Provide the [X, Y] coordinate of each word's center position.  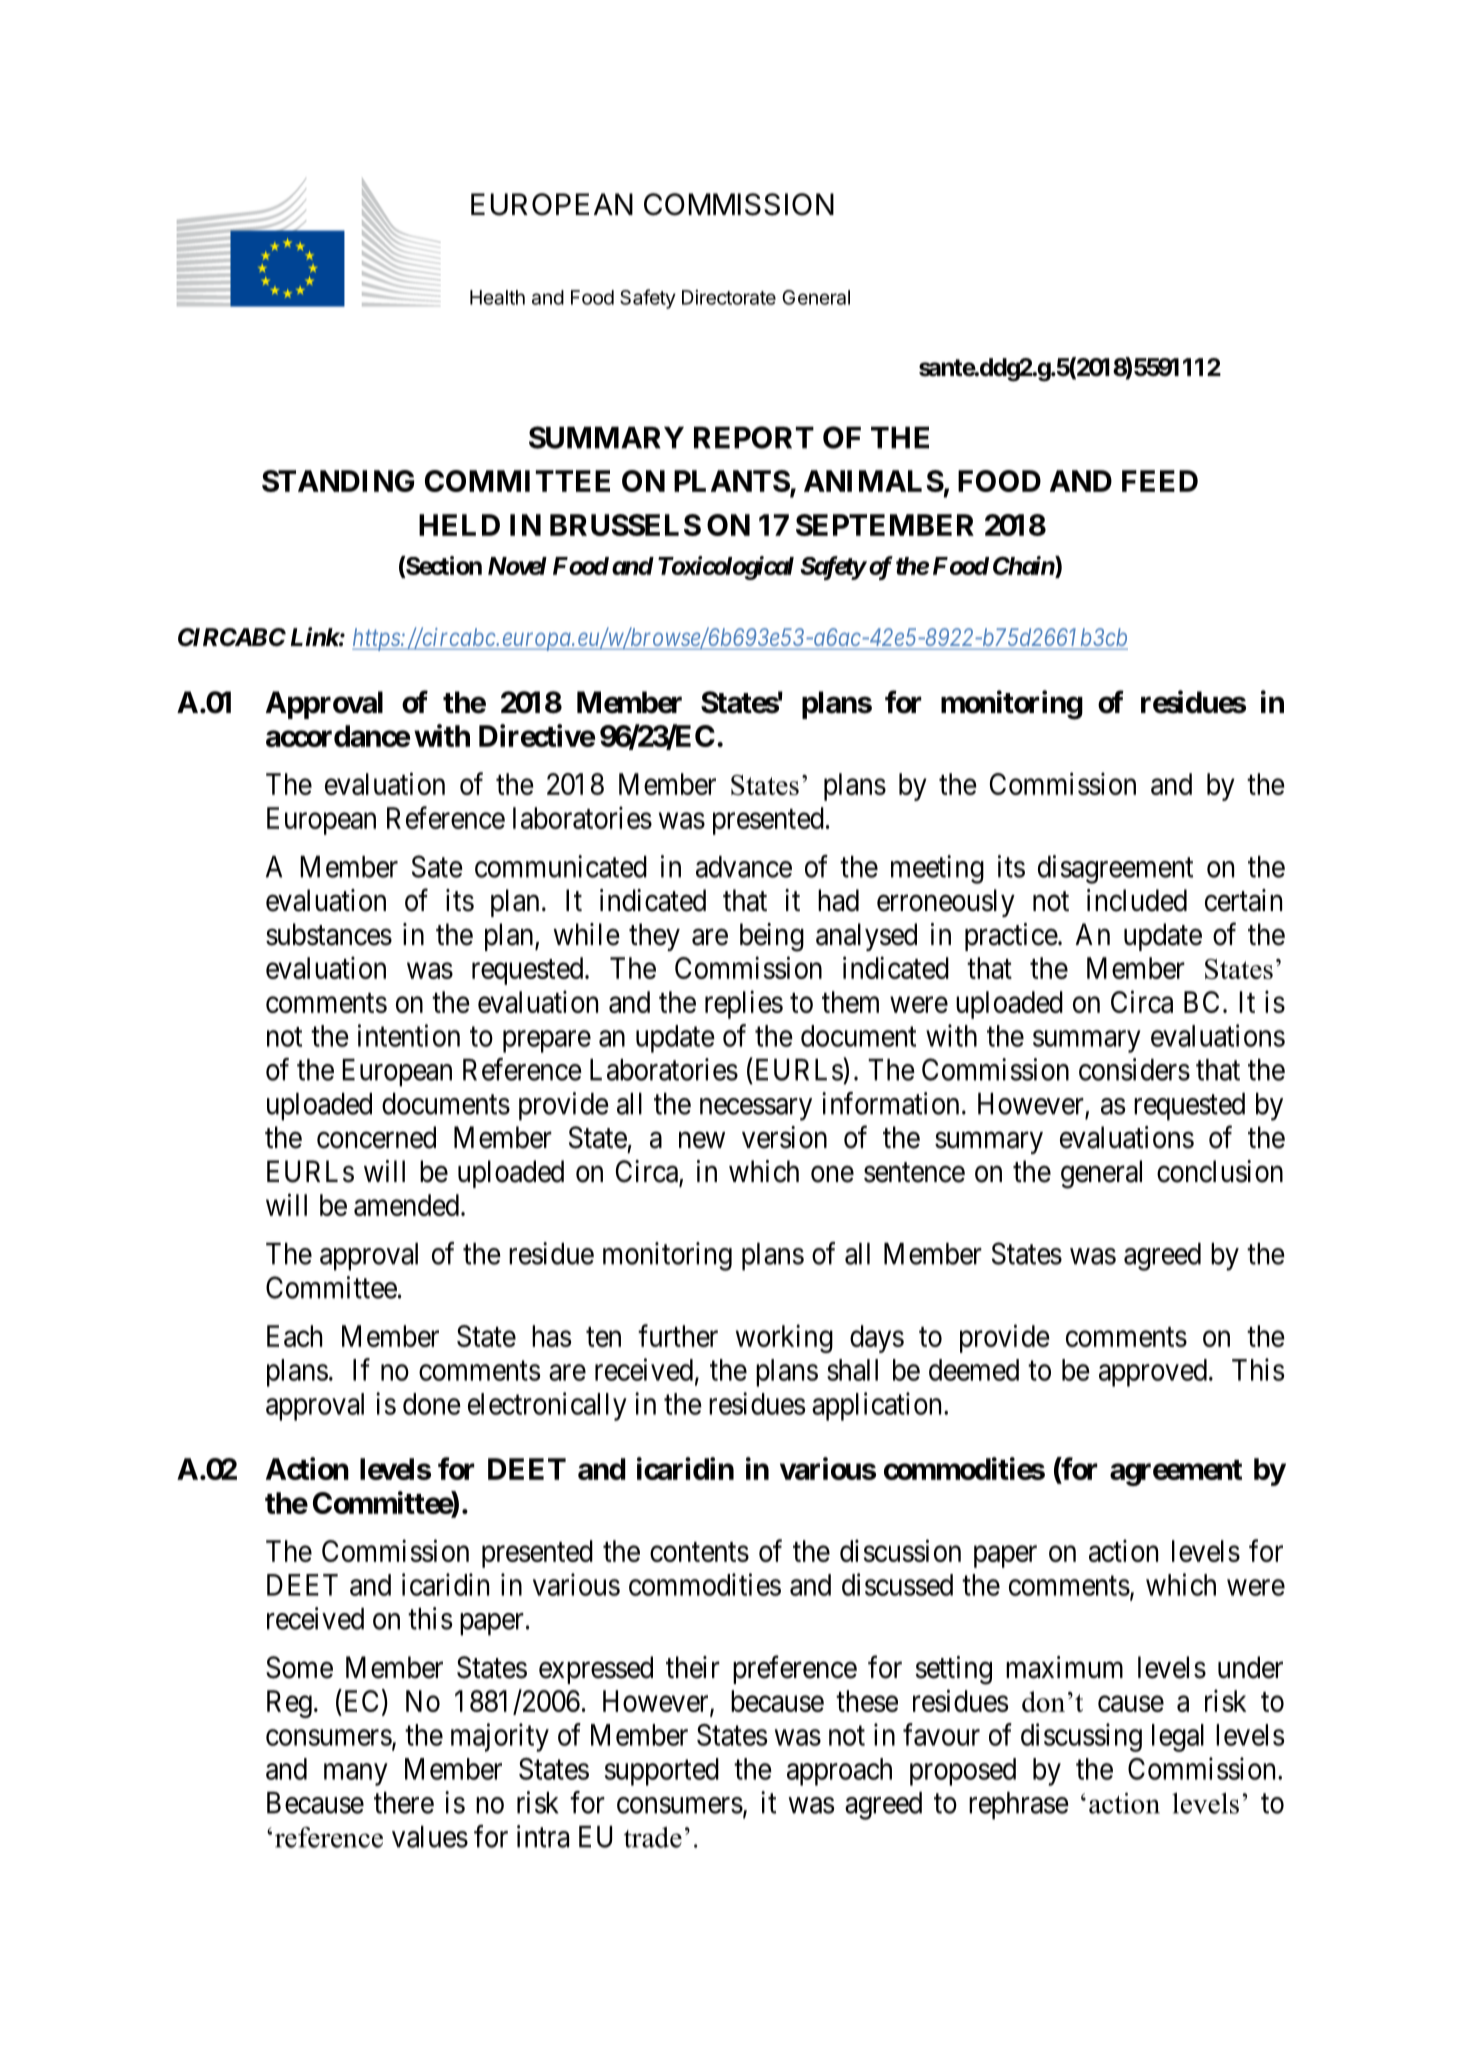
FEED [1160, 481]
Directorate [729, 297]
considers [1134, 1069]
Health [497, 297]
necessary [756, 1109]
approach [839, 1772]
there [404, 1803]
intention [409, 1035]
